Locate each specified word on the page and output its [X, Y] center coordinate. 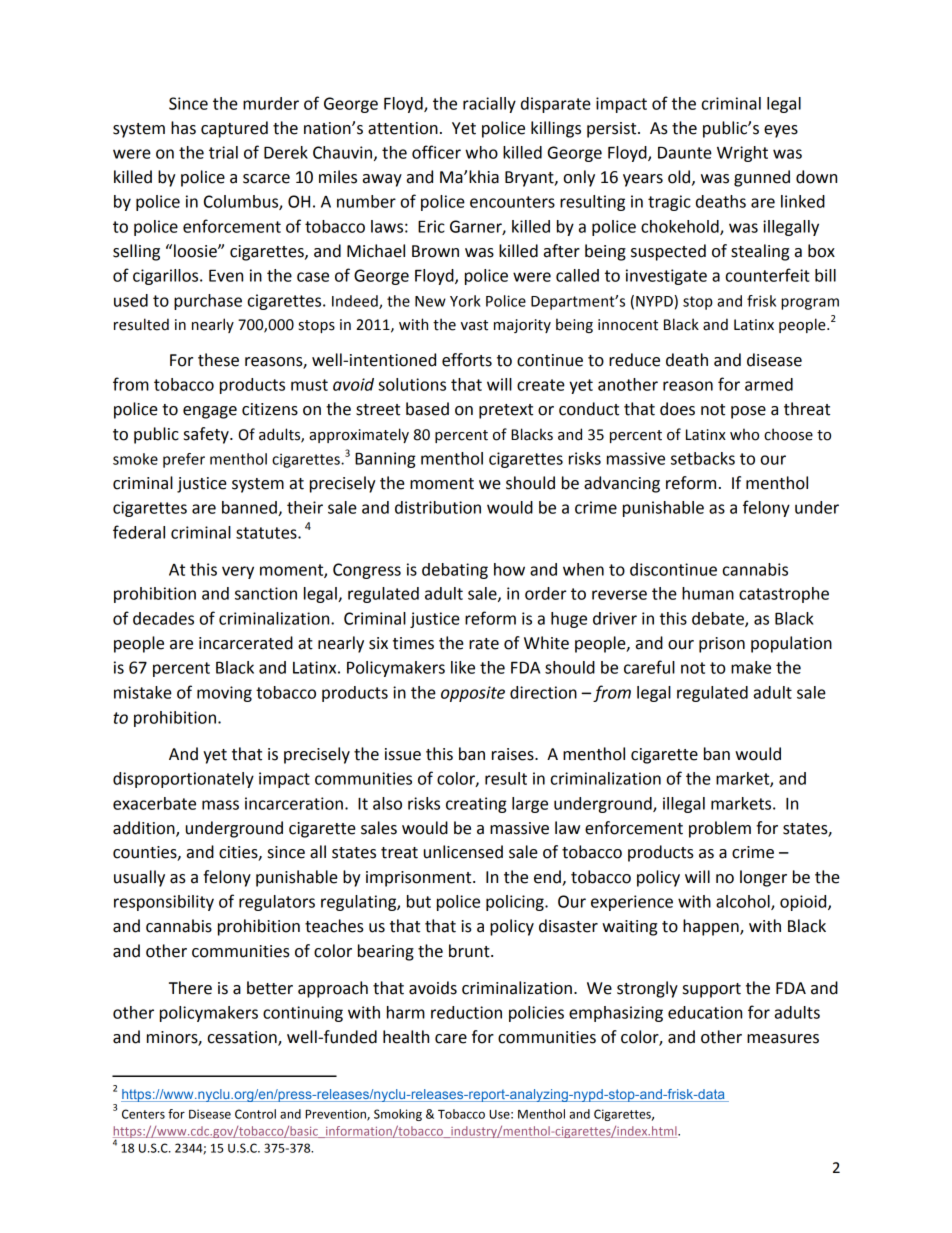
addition [145, 829]
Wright [742, 154]
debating [455, 571]
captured [234, 129]
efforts [467, 360]
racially [489, 105]
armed [769, 384]
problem [720, 829]
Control [255, 1114]
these [218, 360]
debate [719, 619]
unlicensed [463, 852]
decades [163, 618]
